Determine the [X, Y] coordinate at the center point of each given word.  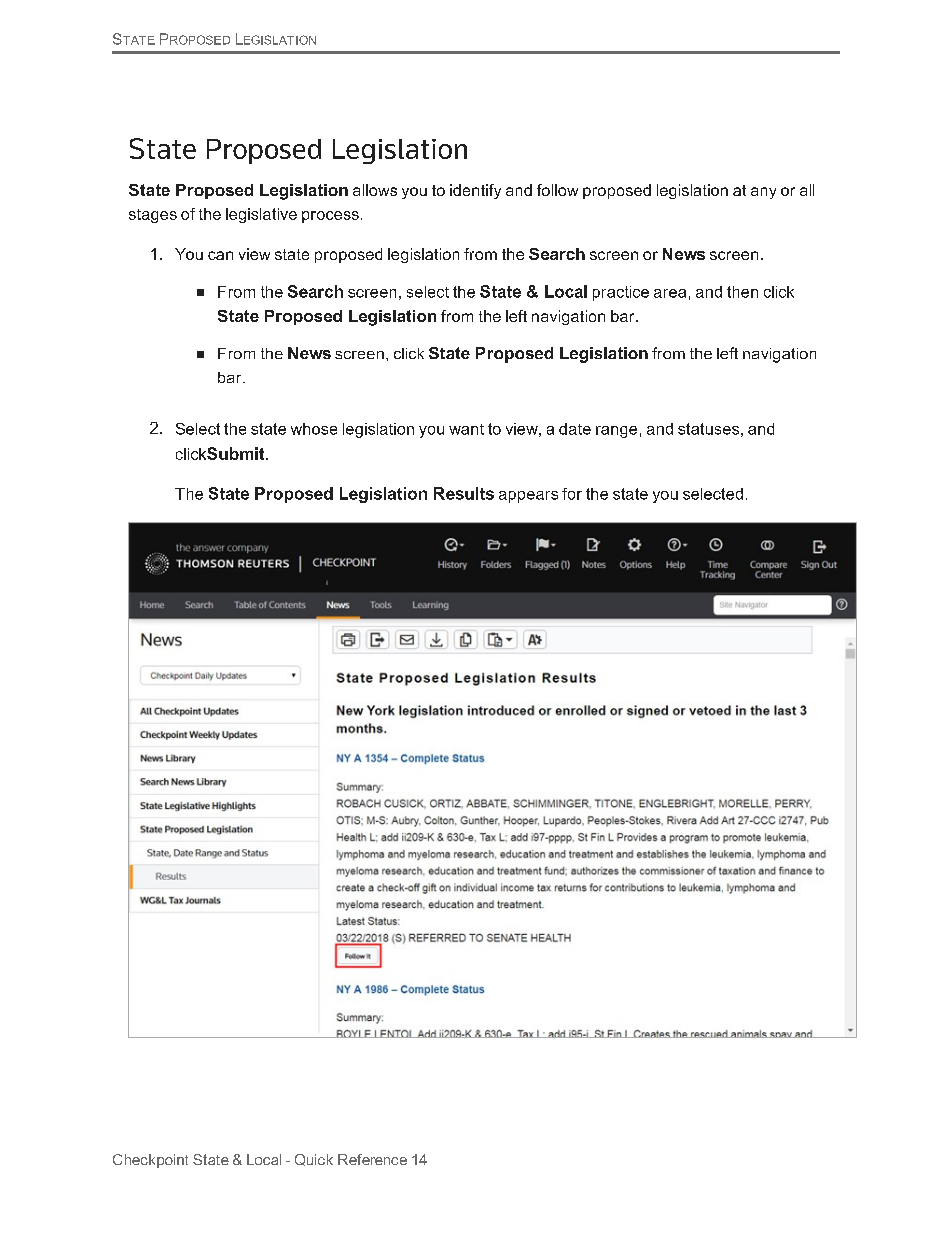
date [575, 429]
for [572, 494]
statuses [708, 429]
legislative [261, 215]
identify [475, 191]
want [466, 429]
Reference [372, 1159]
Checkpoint [150, 1161]
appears [528, 497]
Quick [314, 1160]
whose [314, 429]
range [616, 432]
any [763, 193]
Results [464, 493]
